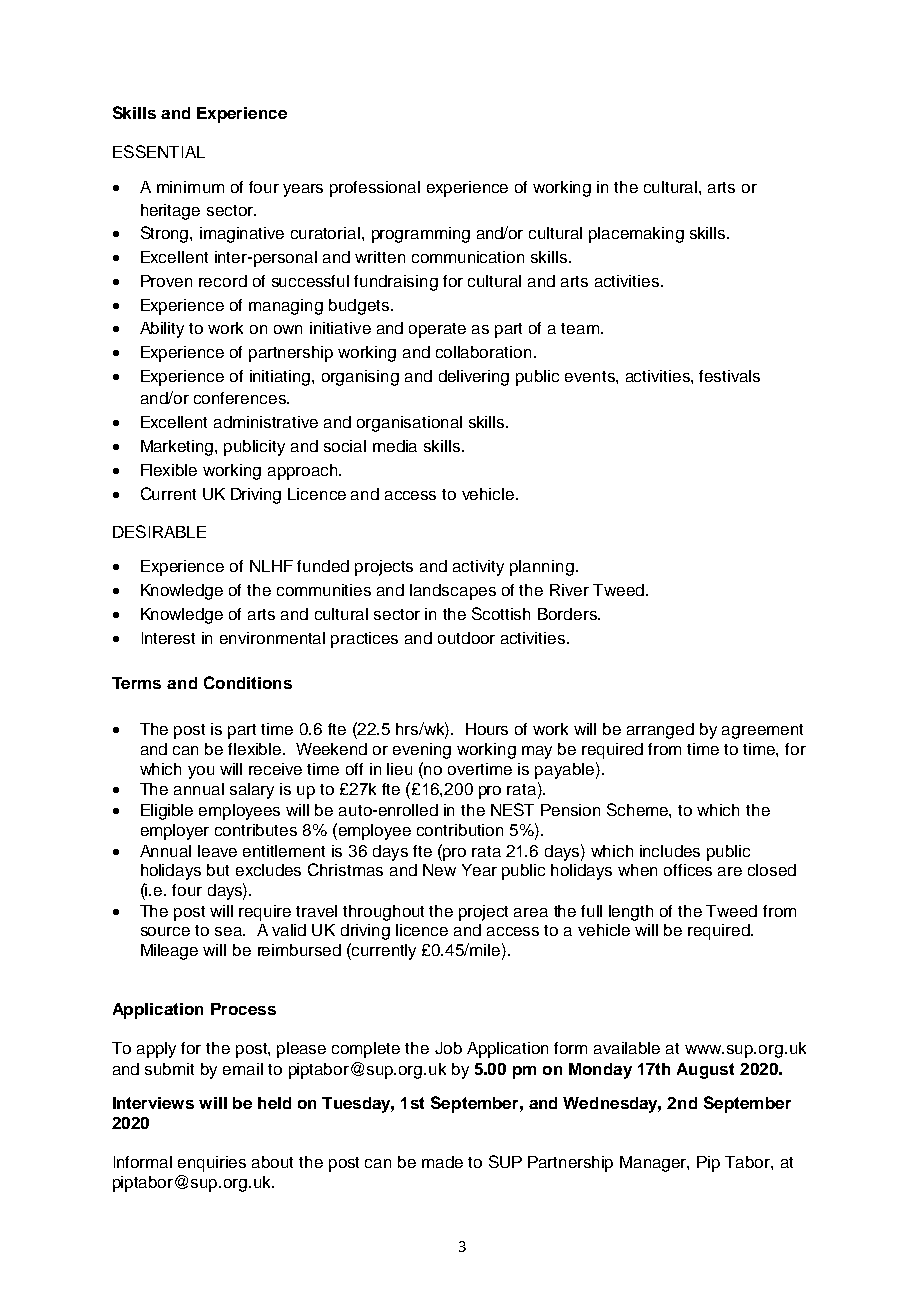 The width and height of the screenshot is (924, 1308). Describe the element at coordinates (460, 830) in the screenshot. I see `contribution` at that location.
